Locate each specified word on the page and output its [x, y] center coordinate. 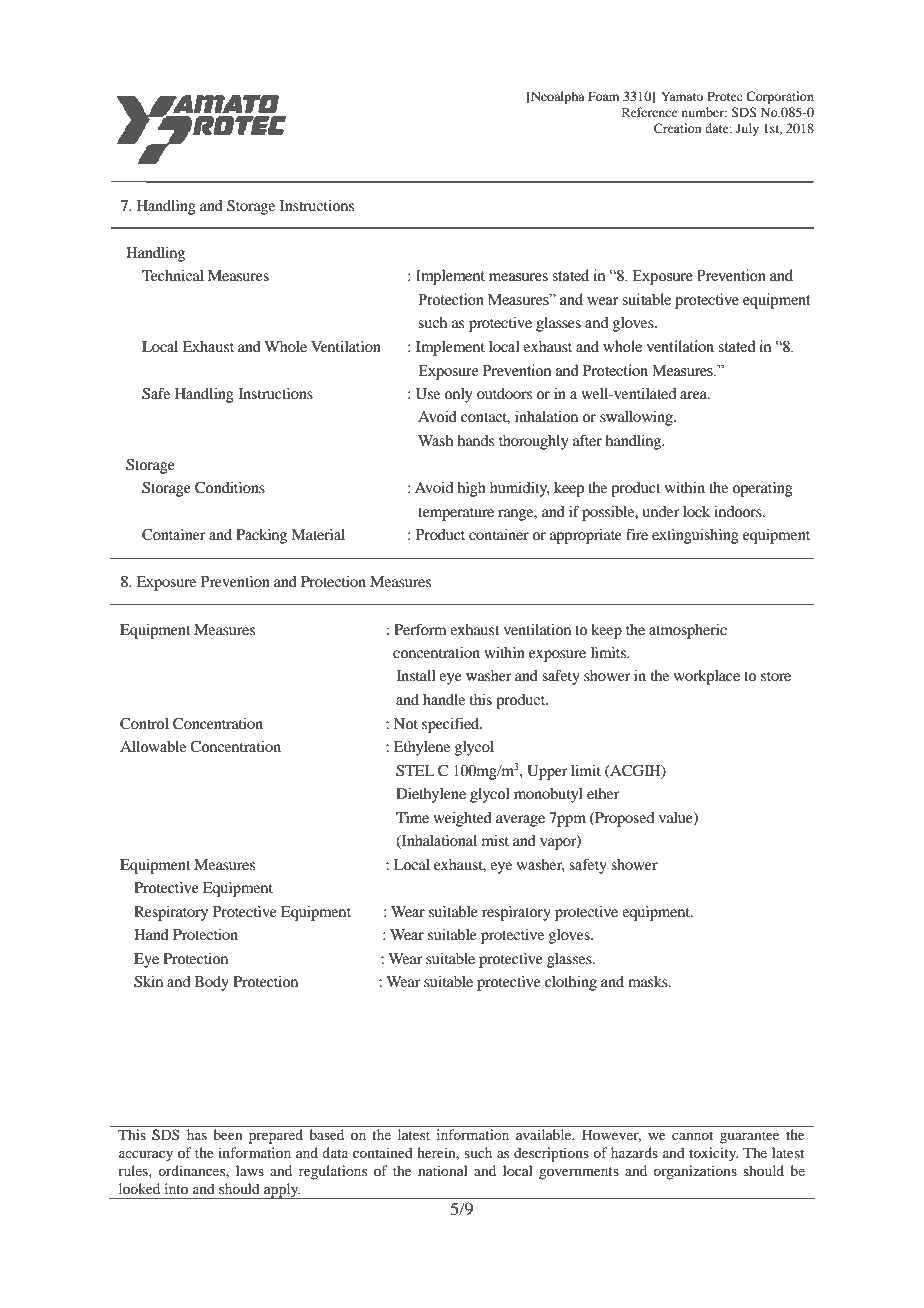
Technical [173, 275]
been [228, 1134]
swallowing [637, 418]
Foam [603, 96]
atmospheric [688, 631]
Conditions [230, 488]
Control [144, 724]
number [704, 112]
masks [649, 981]
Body [211, 983]
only [458, 395]
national [443, 1170]
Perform [420, 629]
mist [495, 840]
